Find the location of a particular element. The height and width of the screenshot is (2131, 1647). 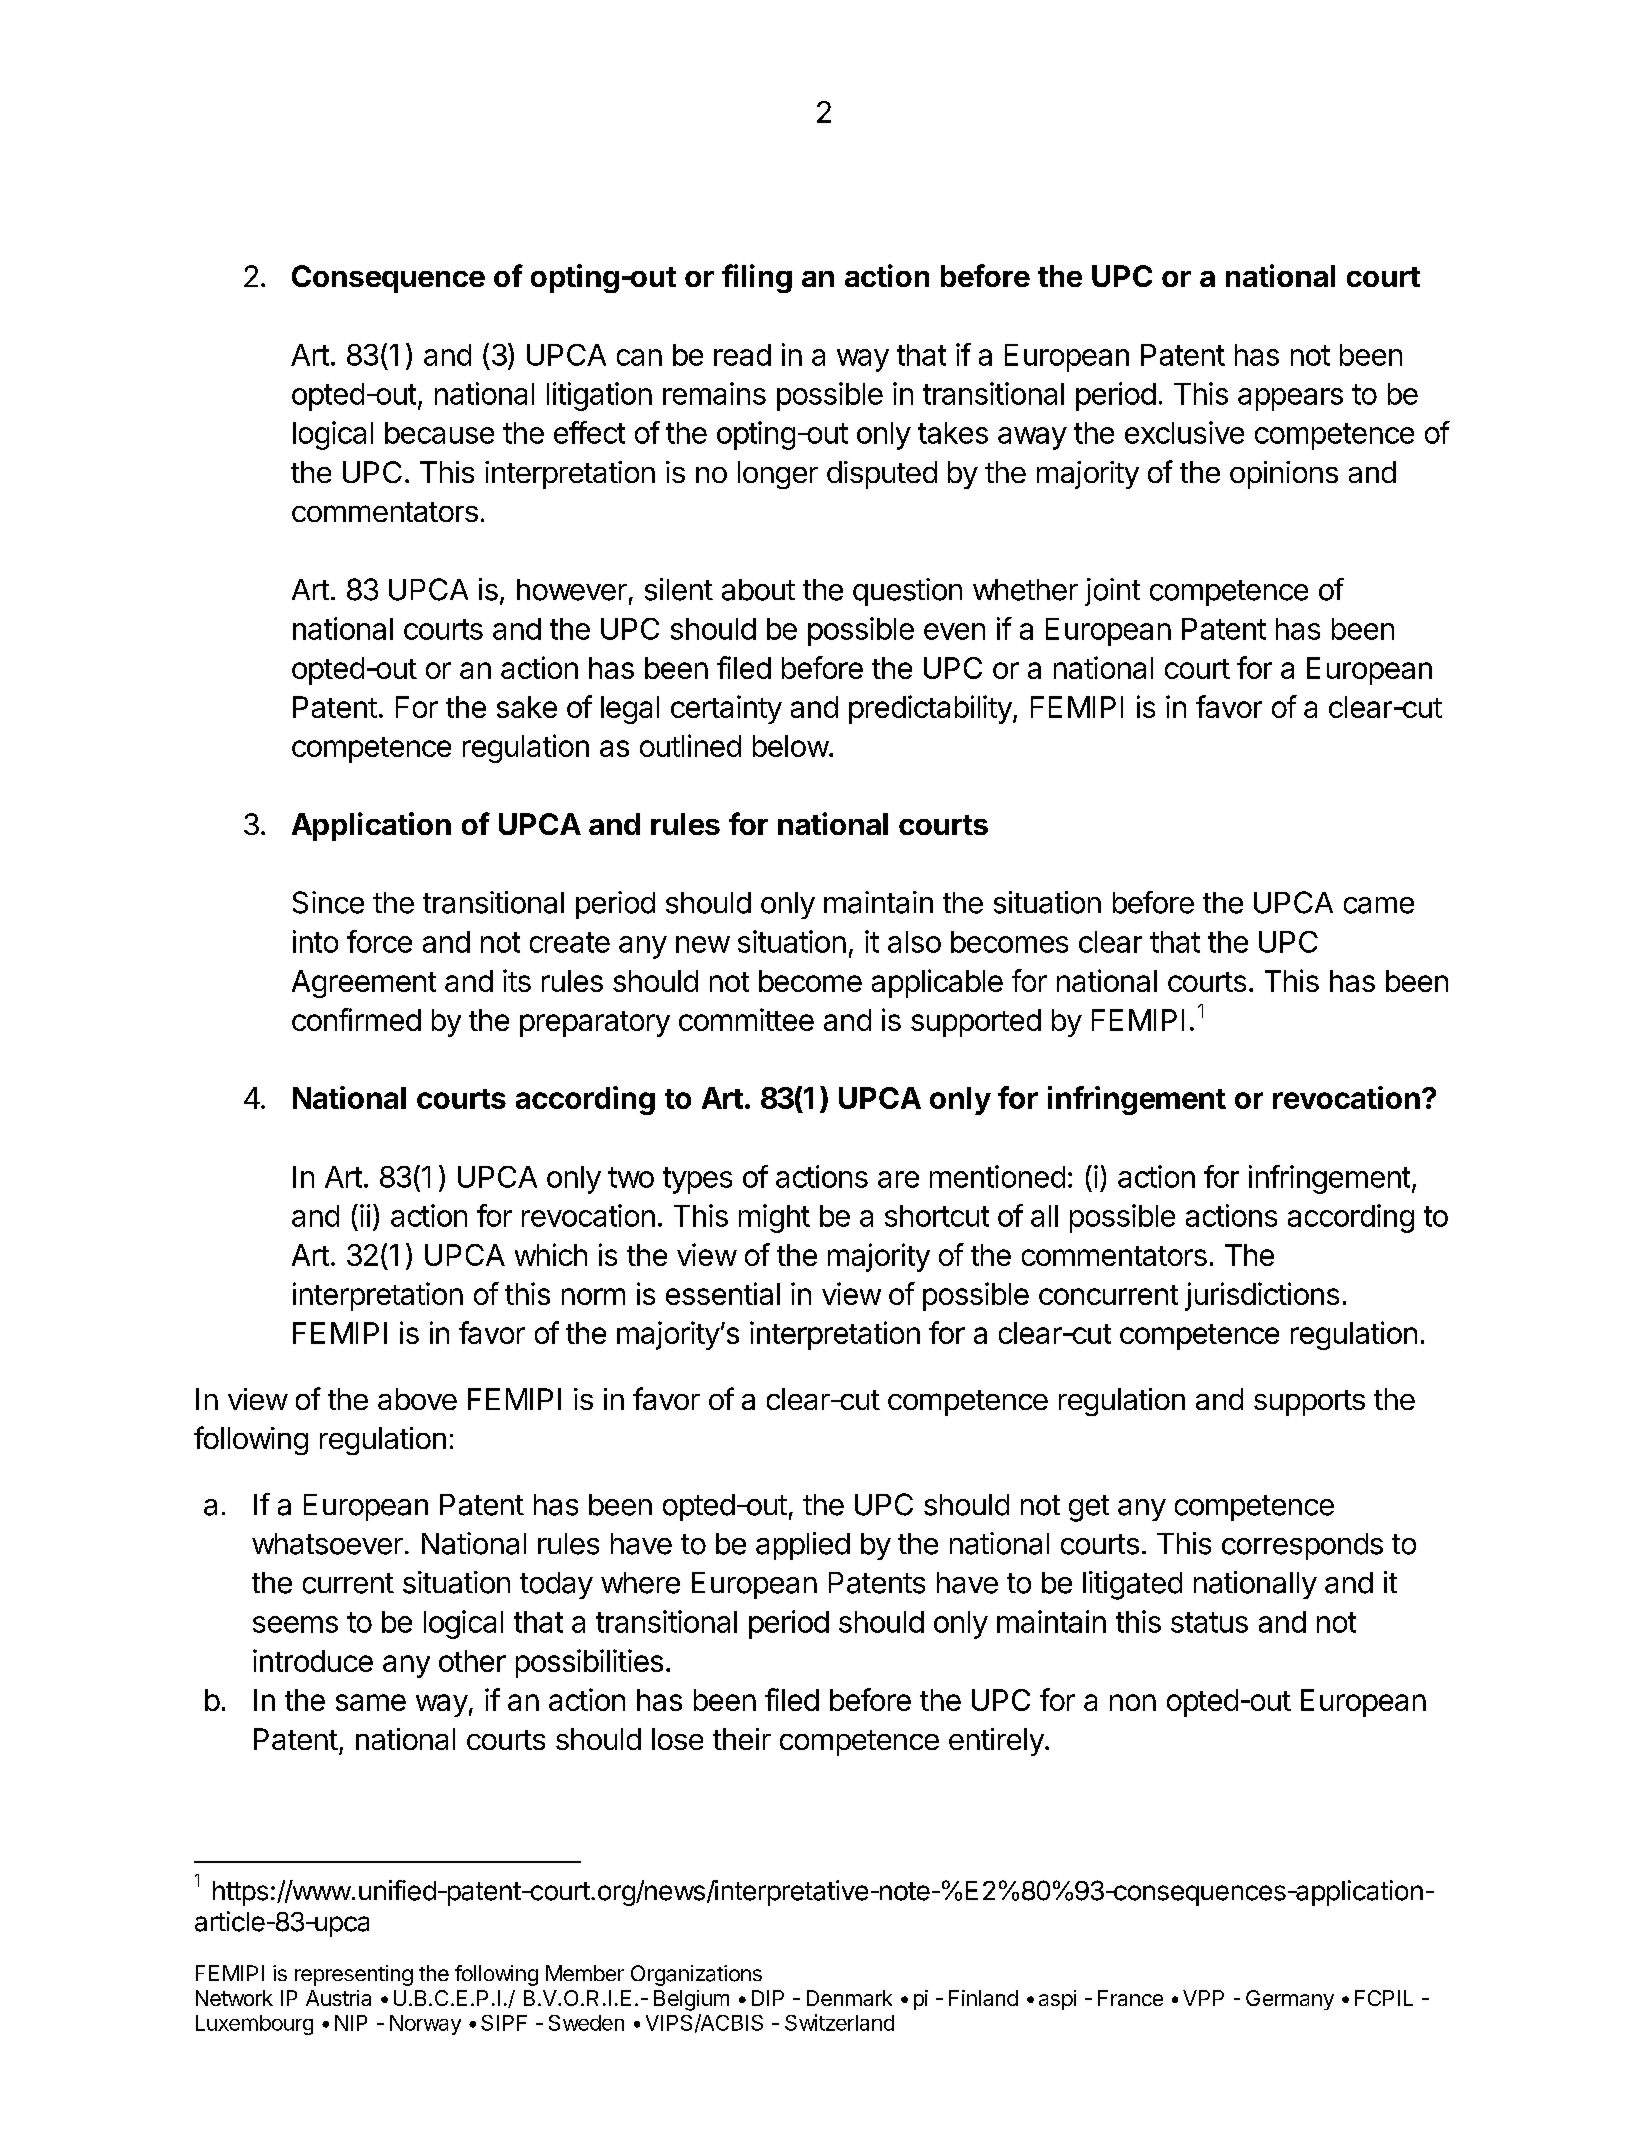

might is located at coordinates (774, 1218).
